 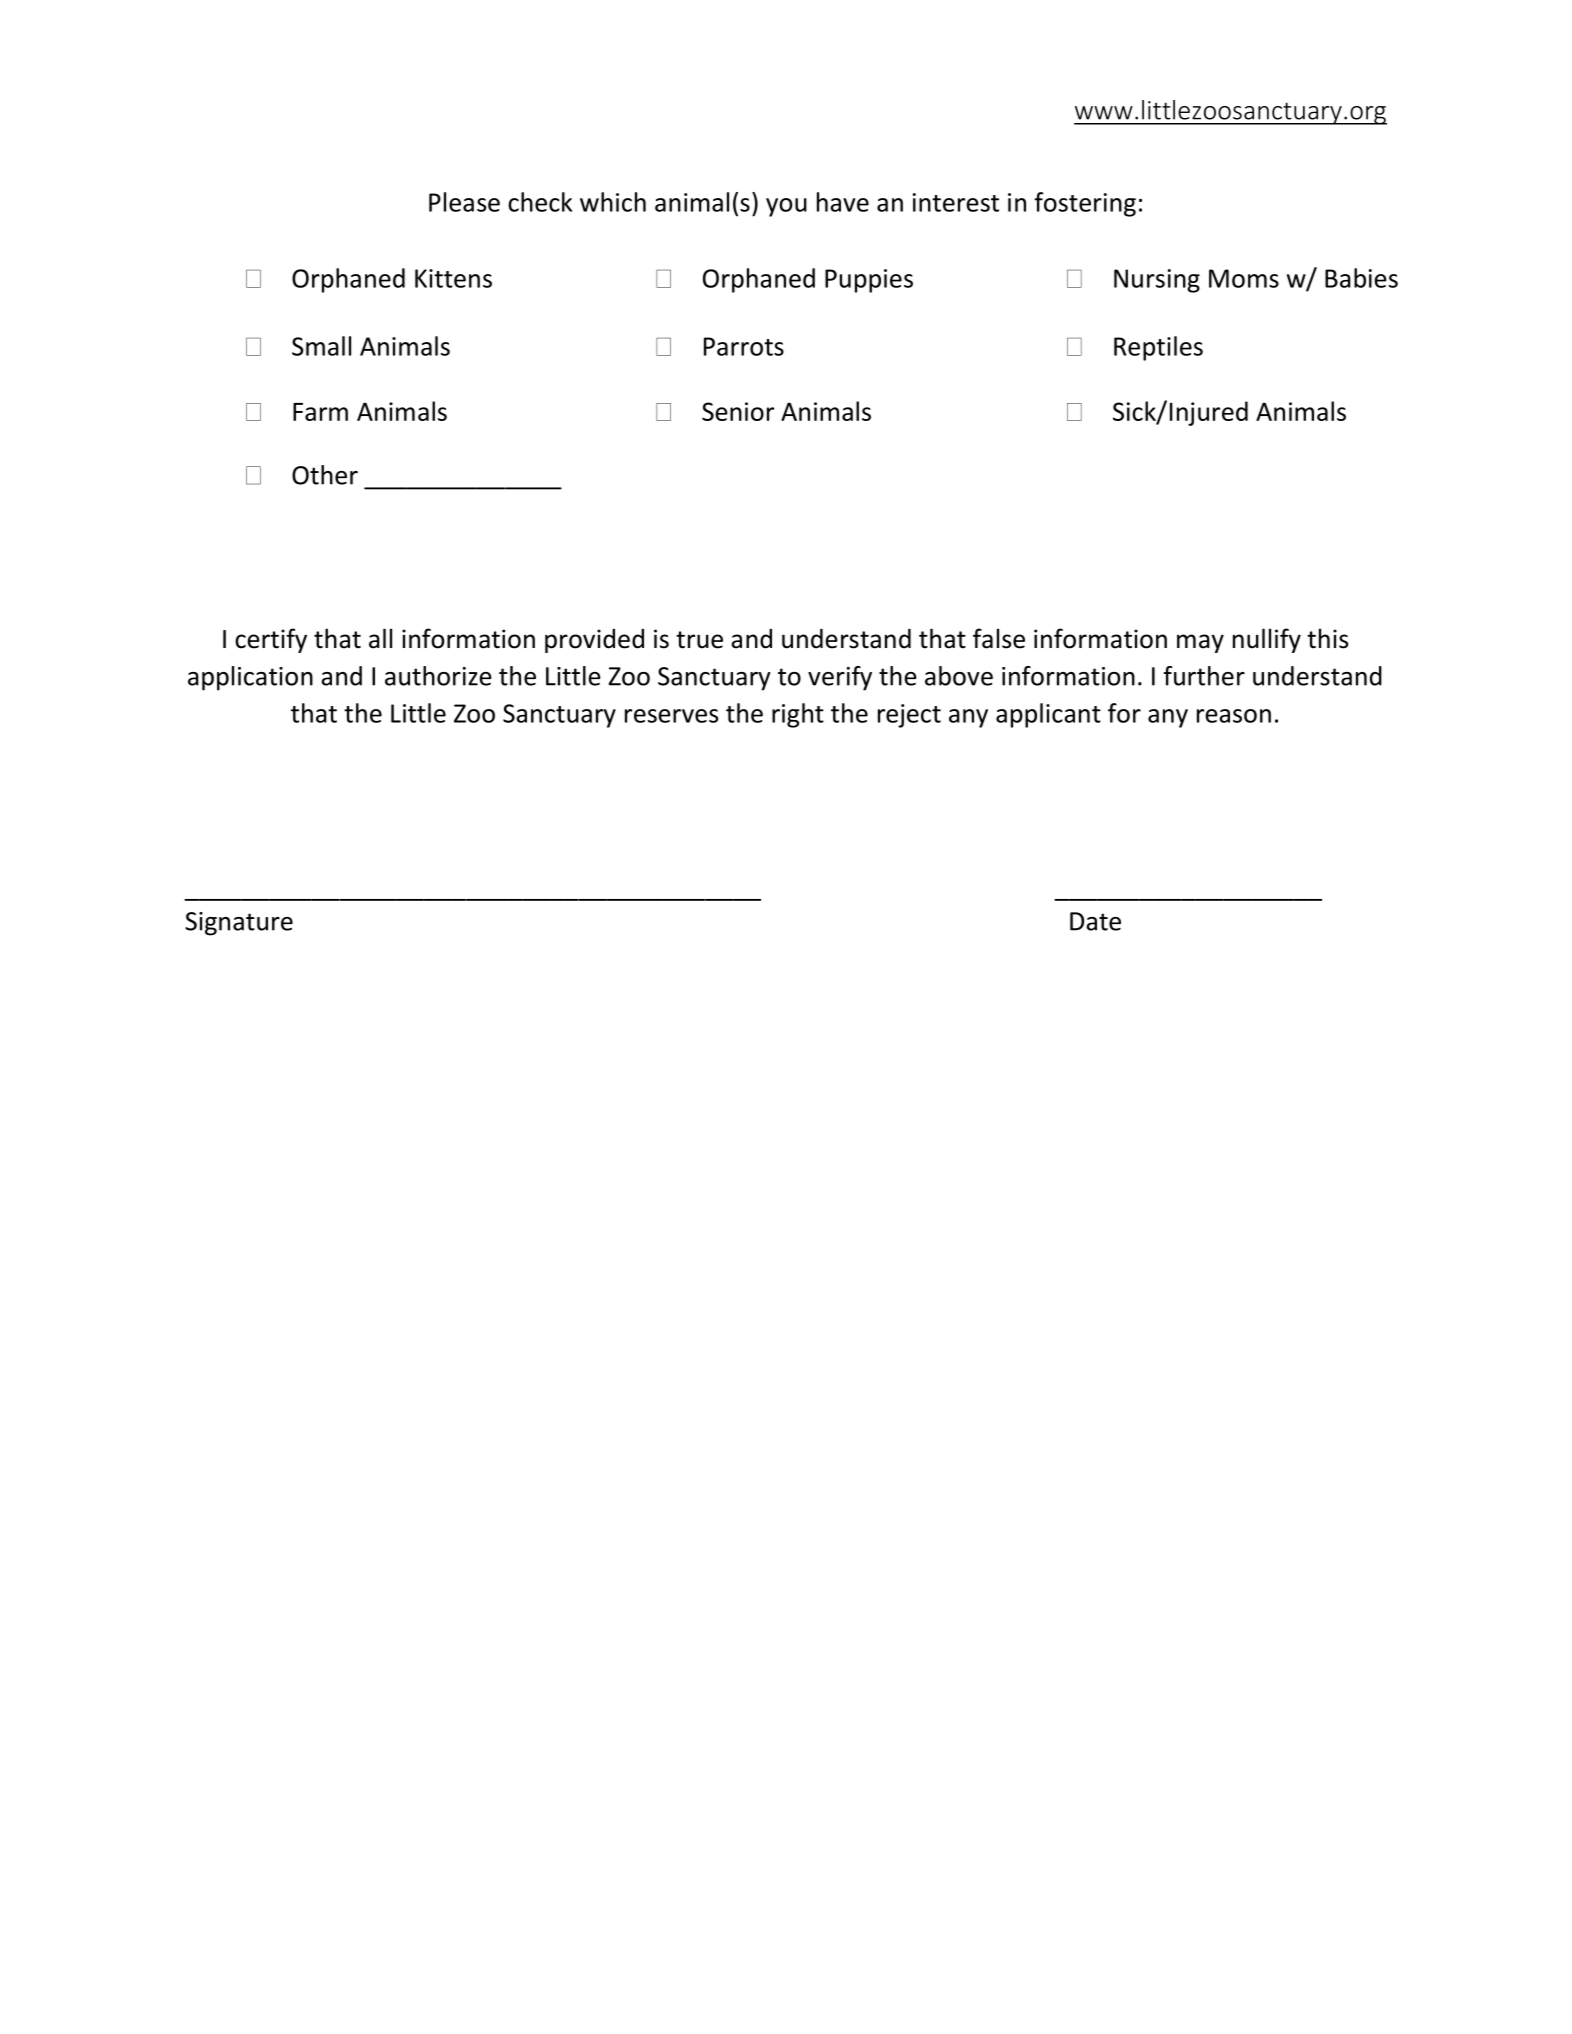 I want to click on fostering, so click(x=1085, y=204).
